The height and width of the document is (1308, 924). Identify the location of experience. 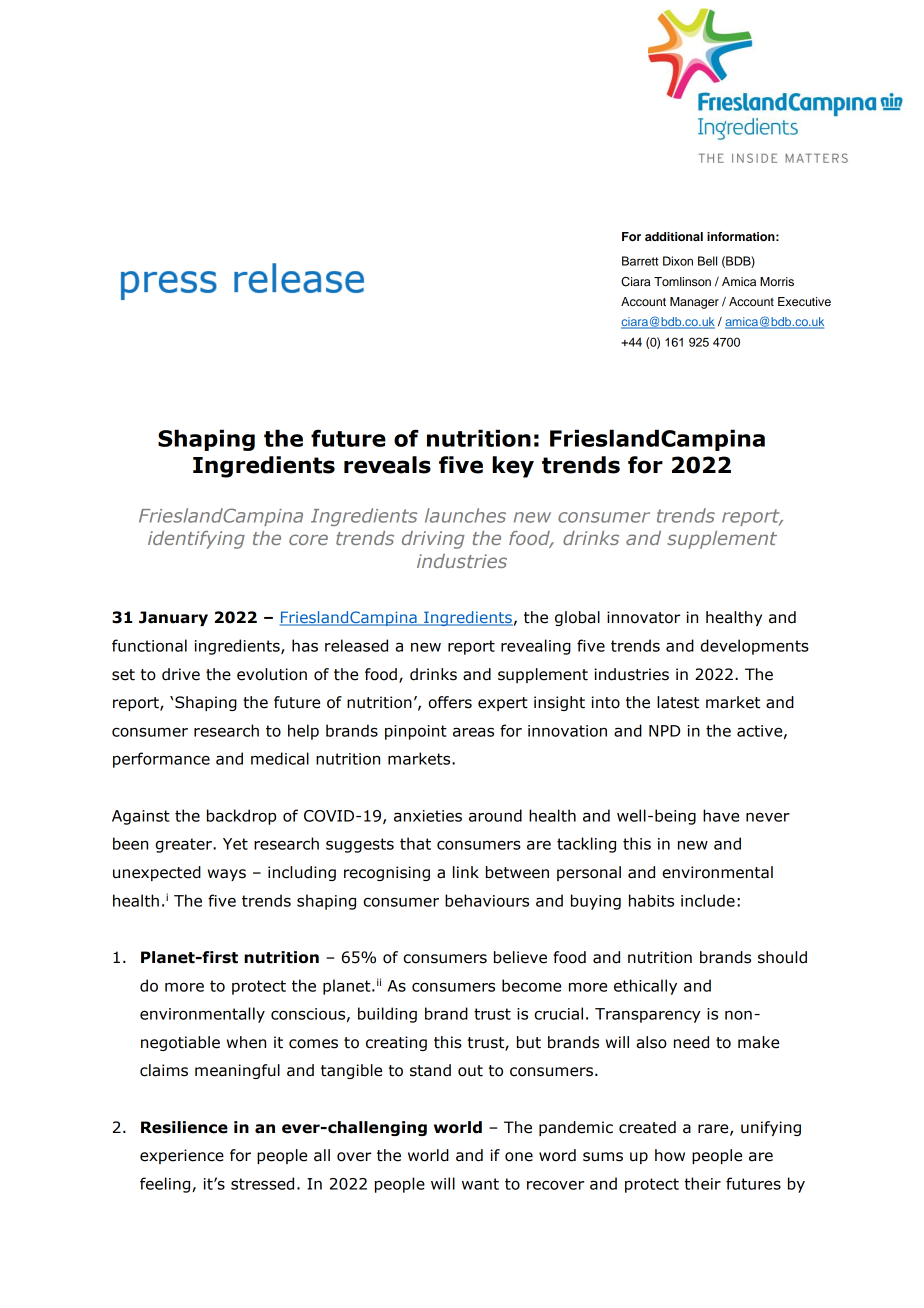
(182, 1156).
